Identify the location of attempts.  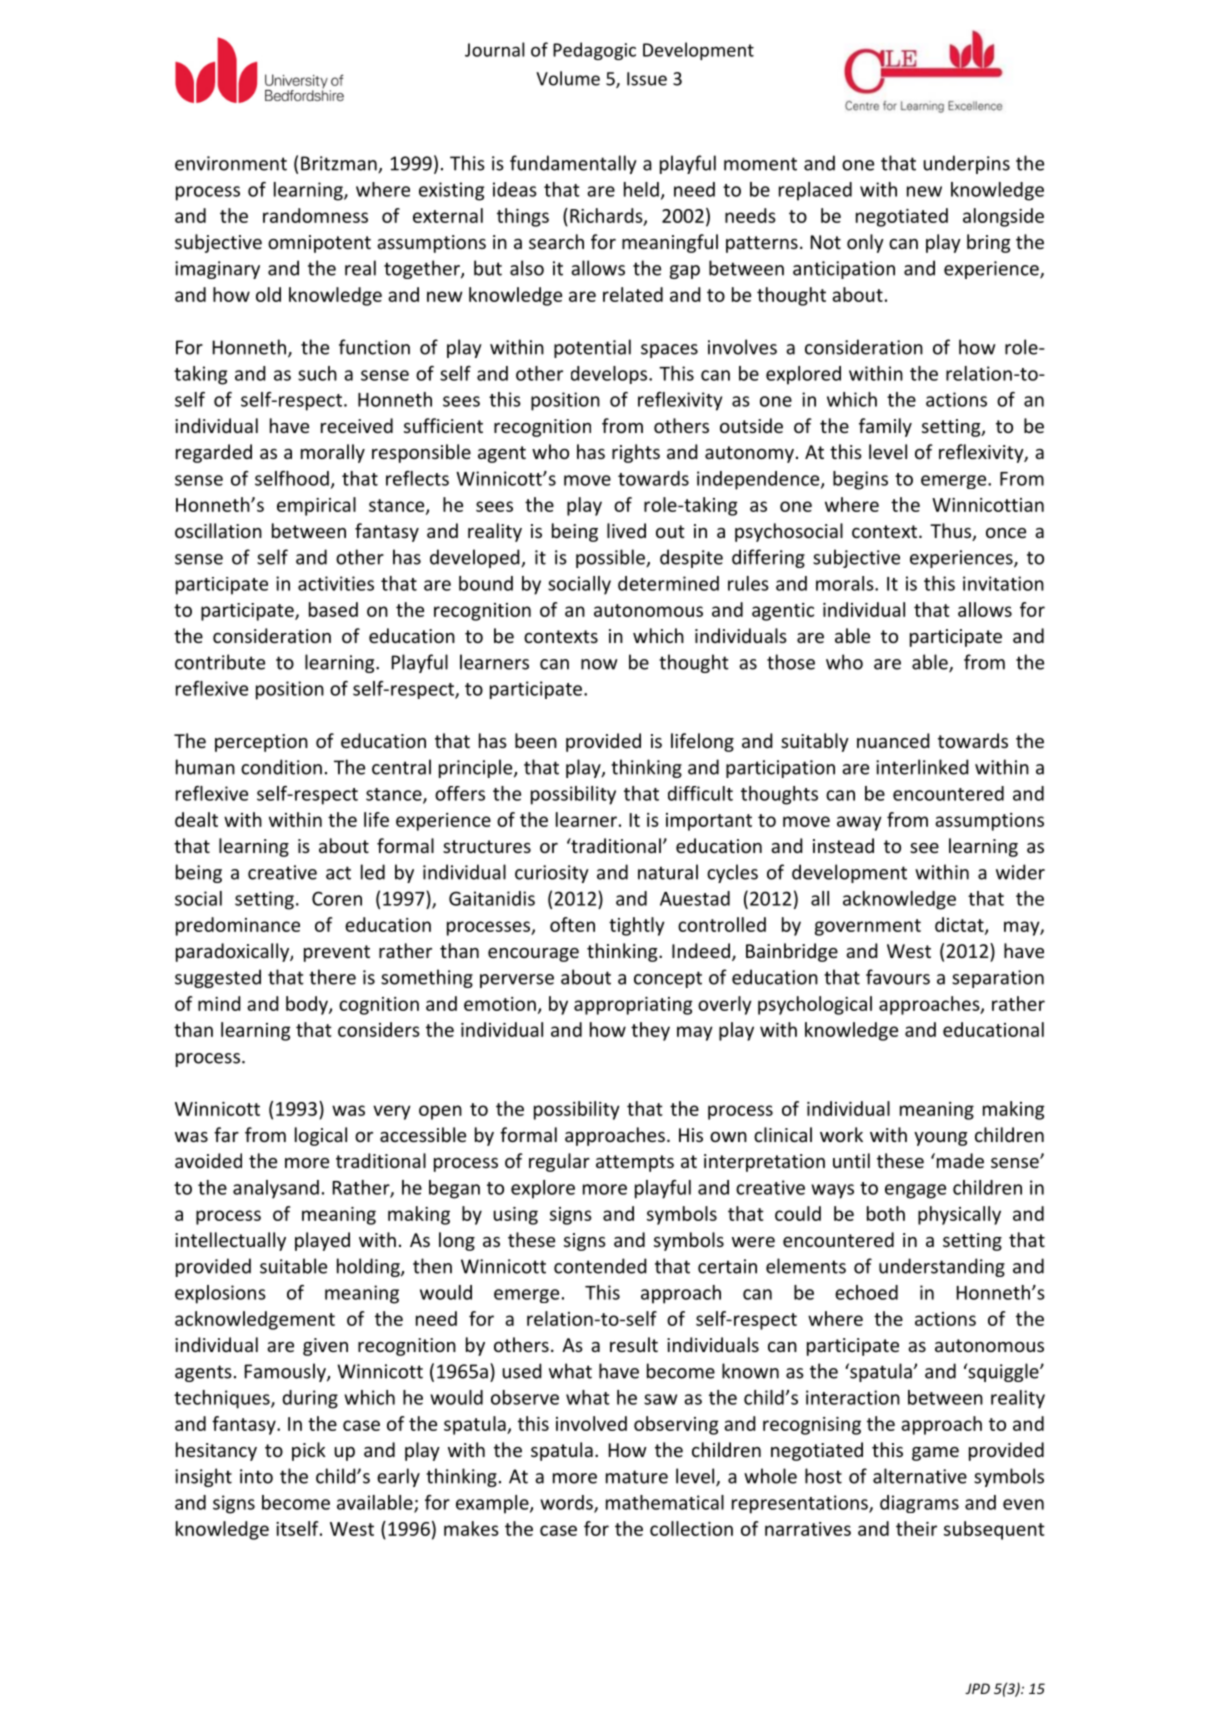
(635, 1163).
